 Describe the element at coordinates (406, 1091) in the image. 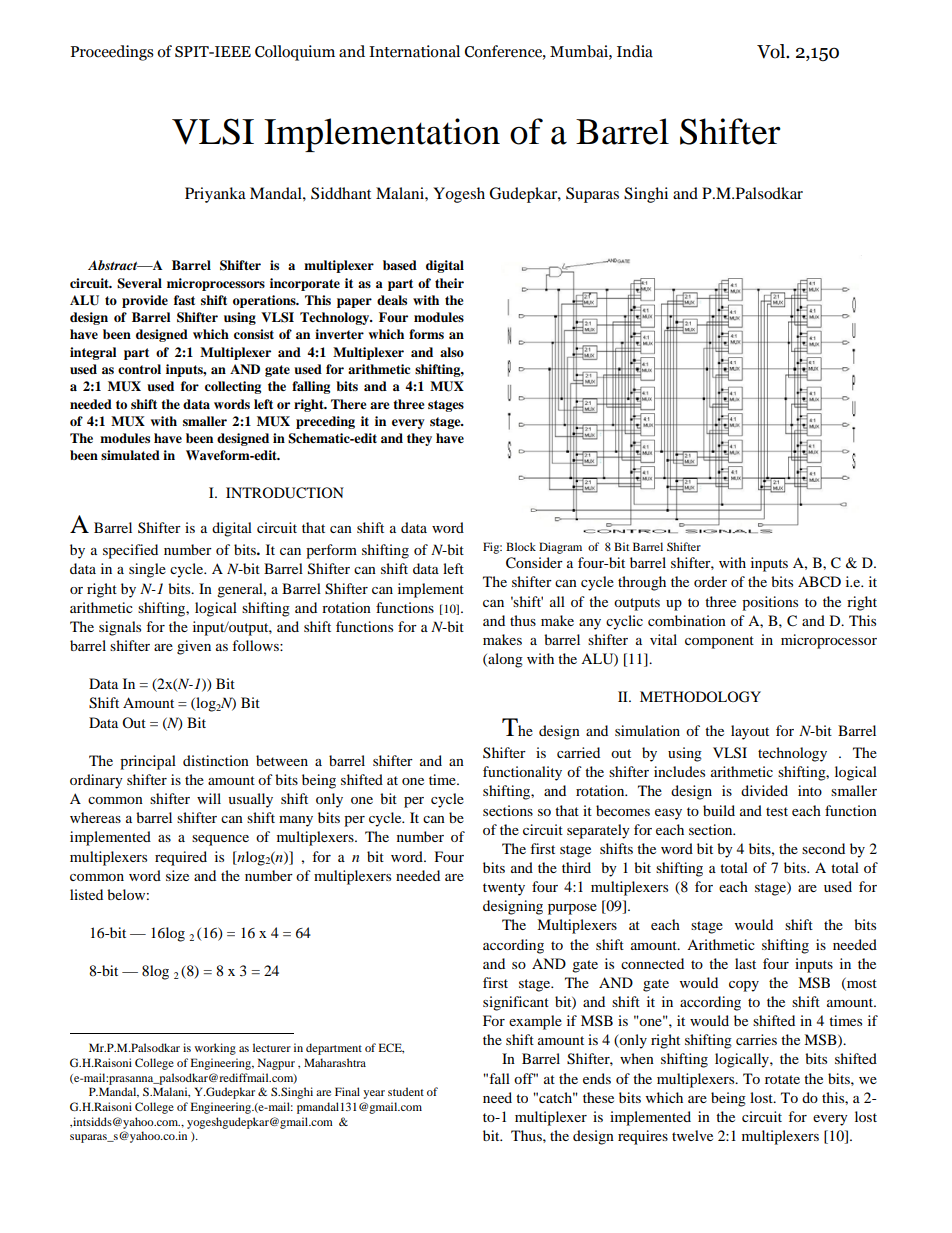

I see `student` at that location.
